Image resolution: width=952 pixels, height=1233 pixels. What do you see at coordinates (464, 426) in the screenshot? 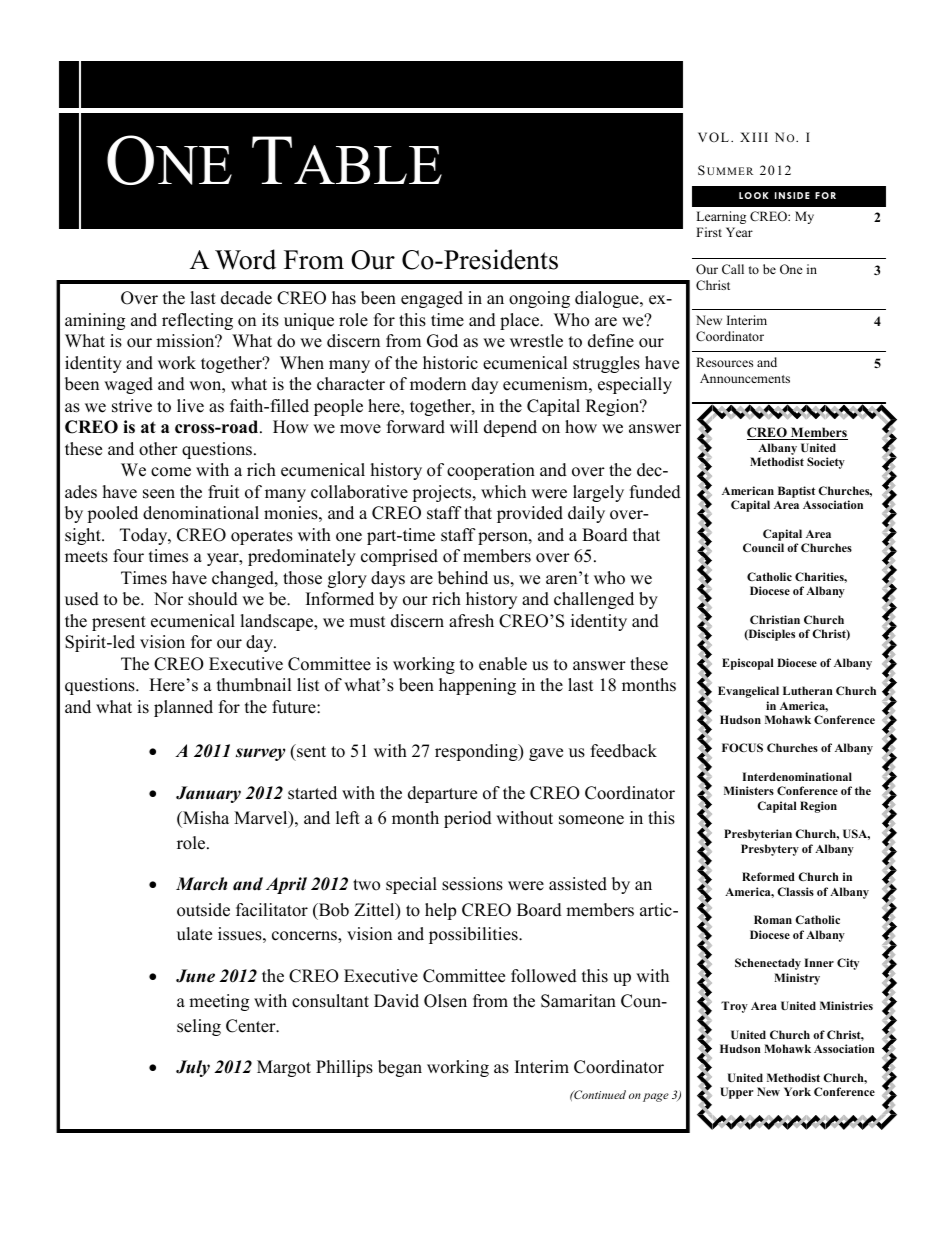
I see `will` at bounding box center [464, 426].
